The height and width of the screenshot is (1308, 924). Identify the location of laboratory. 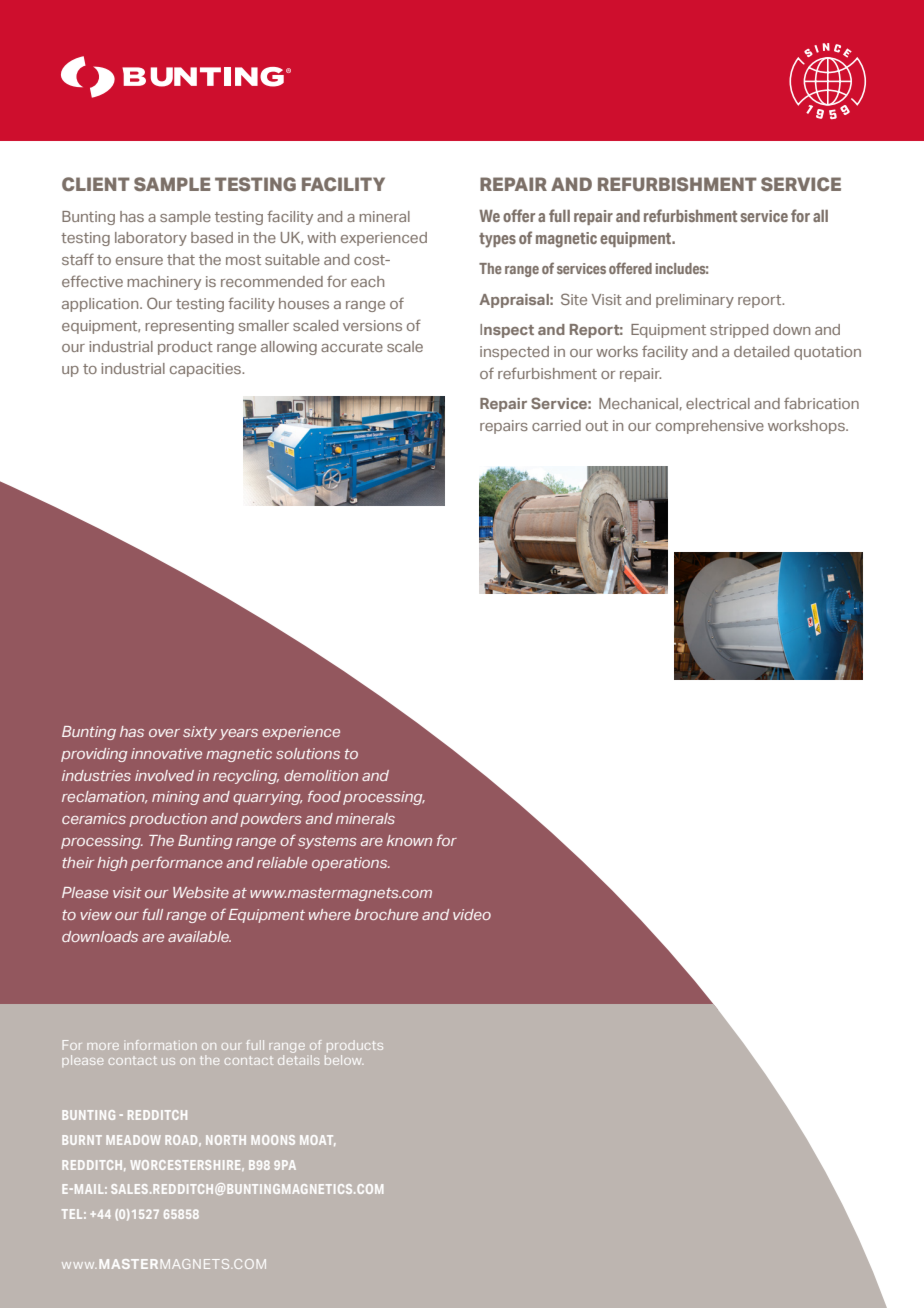
(151, 239).
